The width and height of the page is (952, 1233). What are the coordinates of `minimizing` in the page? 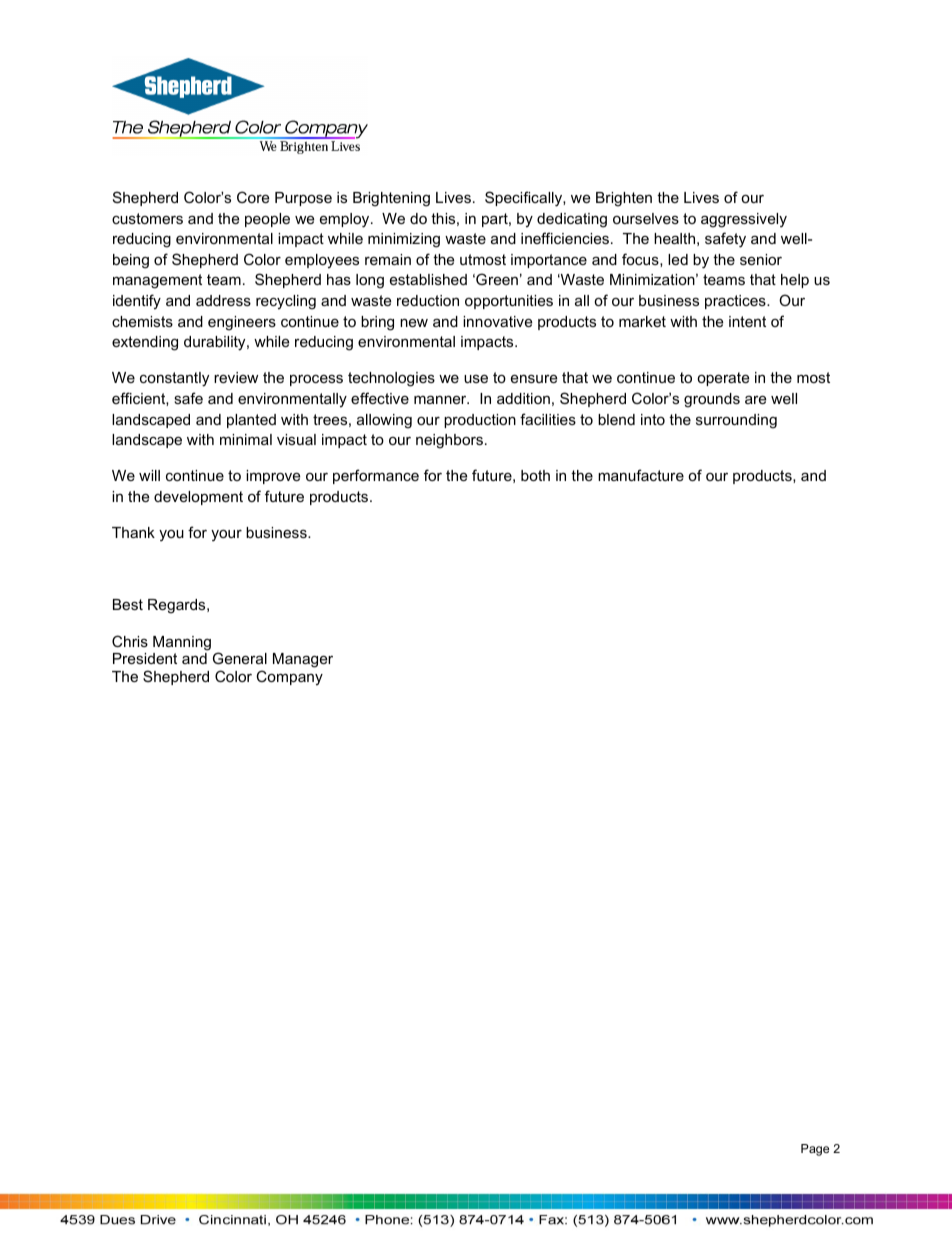 It's located at (404, 240).
